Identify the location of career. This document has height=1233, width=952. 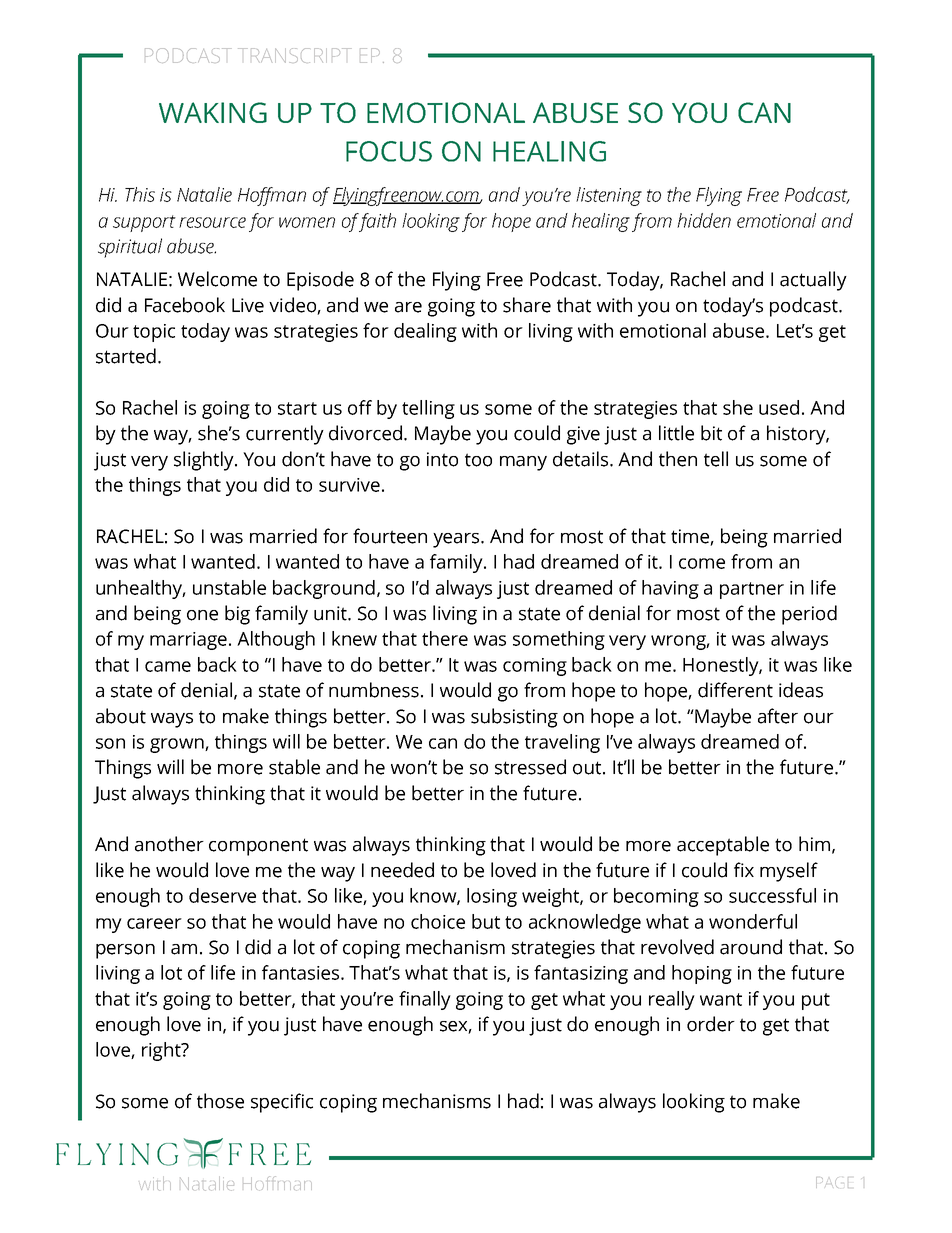
(154, 923).
